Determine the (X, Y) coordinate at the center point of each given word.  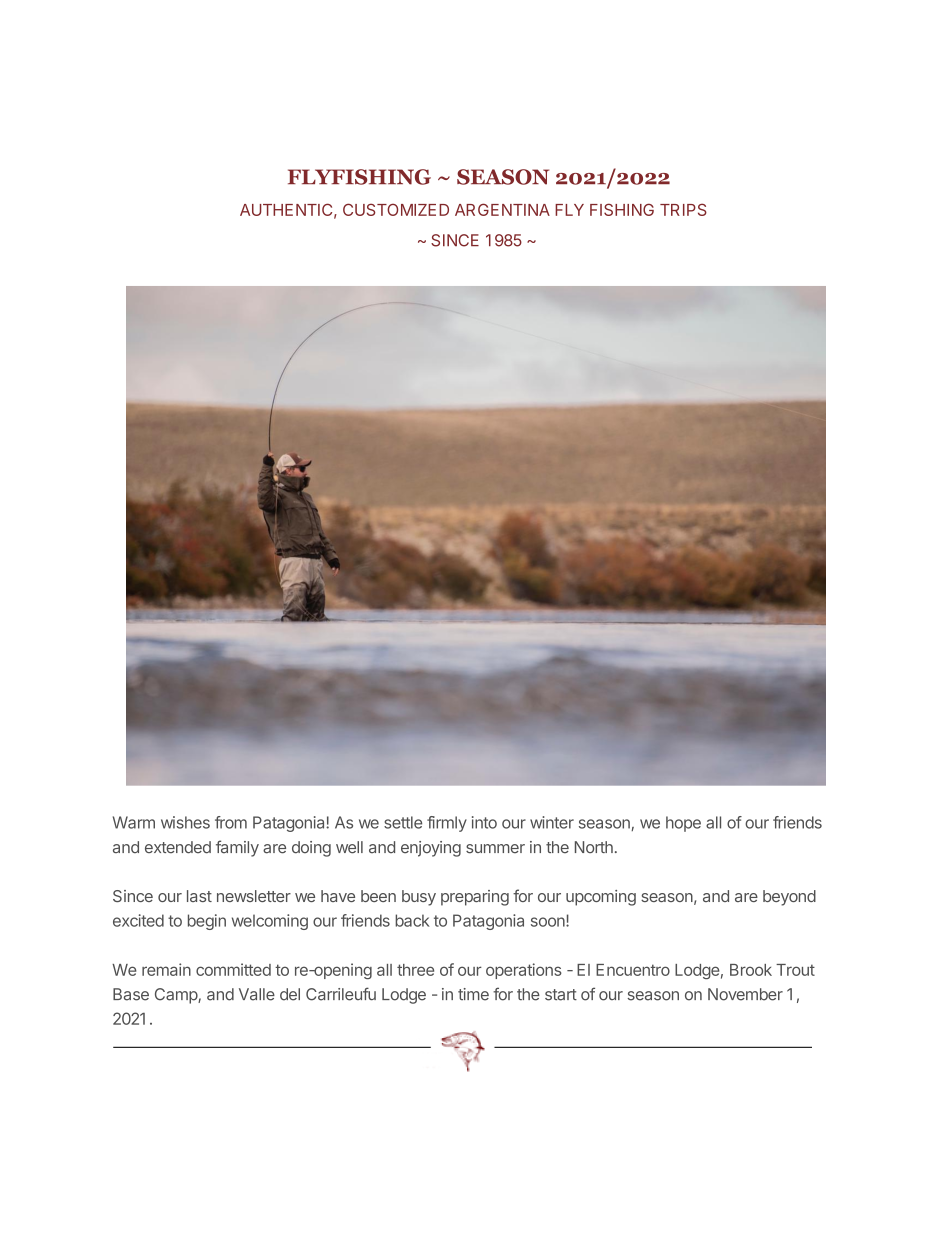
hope (683, 824)
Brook (751, 970)
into (484, 822)
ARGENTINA (502, 209)
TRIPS (683, 209)
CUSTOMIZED (396, 209)
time (473, 994)
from (231, 822)
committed (233, 969)
